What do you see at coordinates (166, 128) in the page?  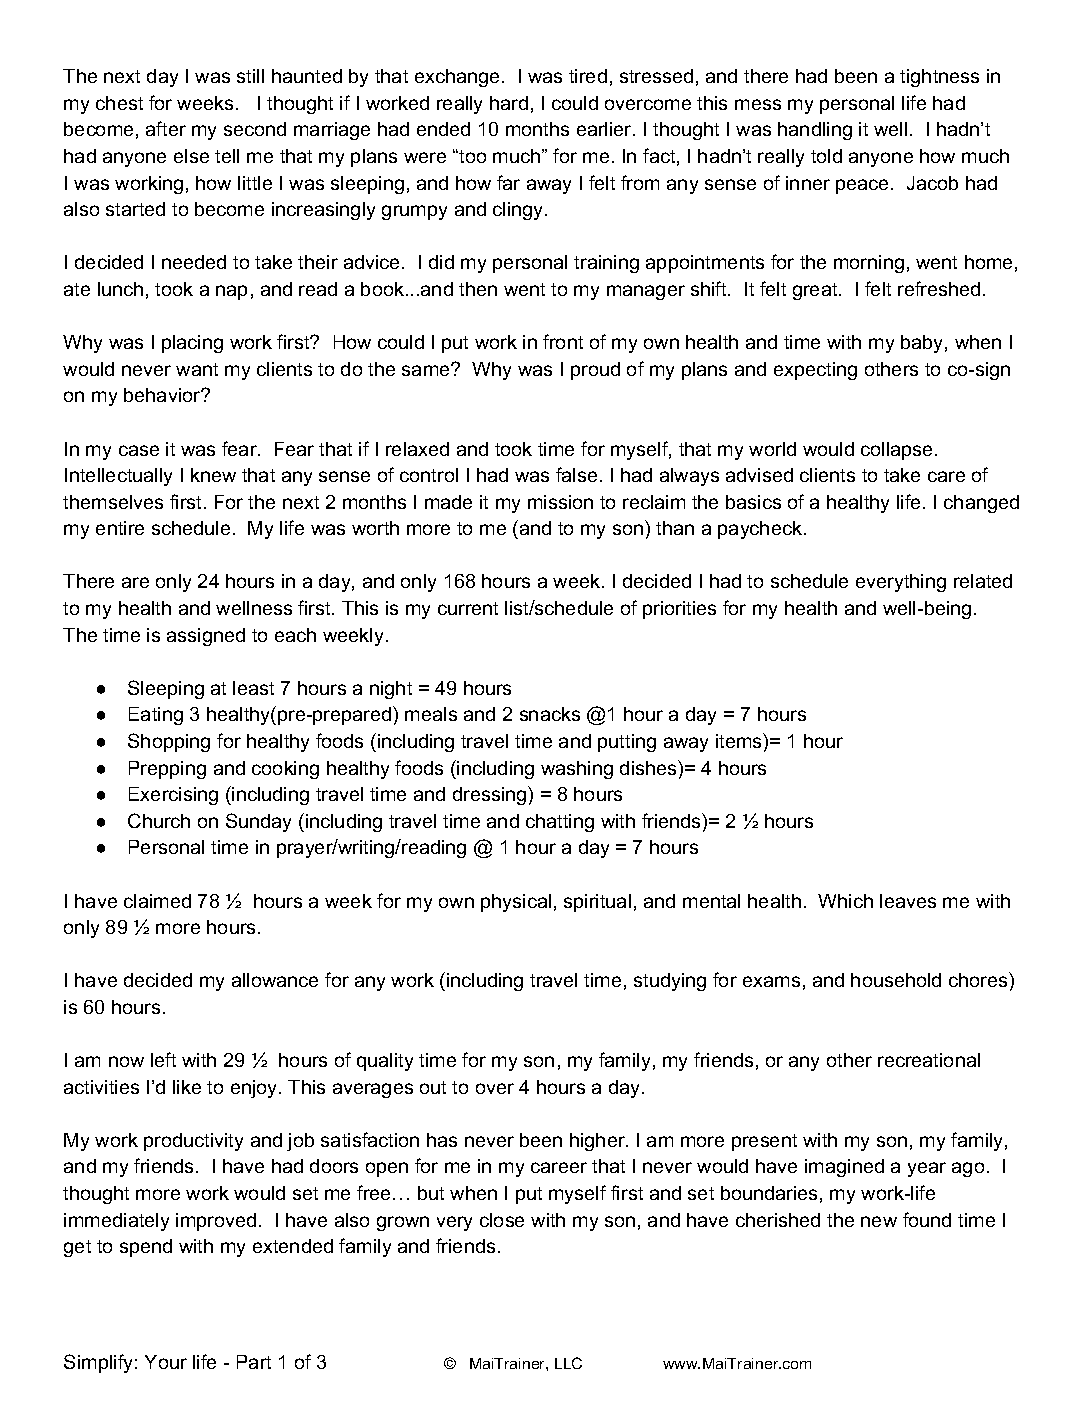 I see `after` at bounding box center [166, 128].
